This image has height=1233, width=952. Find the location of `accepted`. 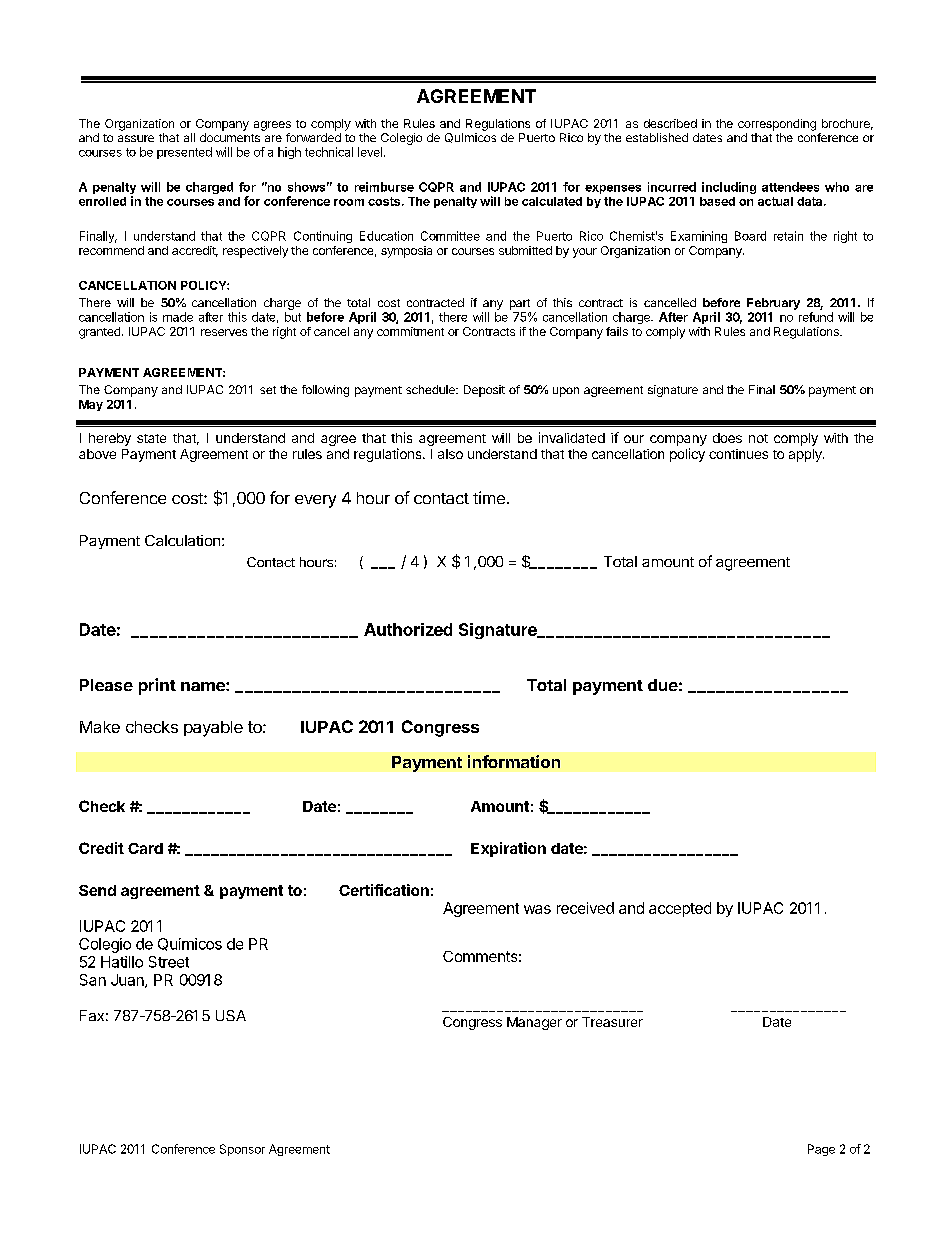

accepted is located at coordinates (680, 909).
